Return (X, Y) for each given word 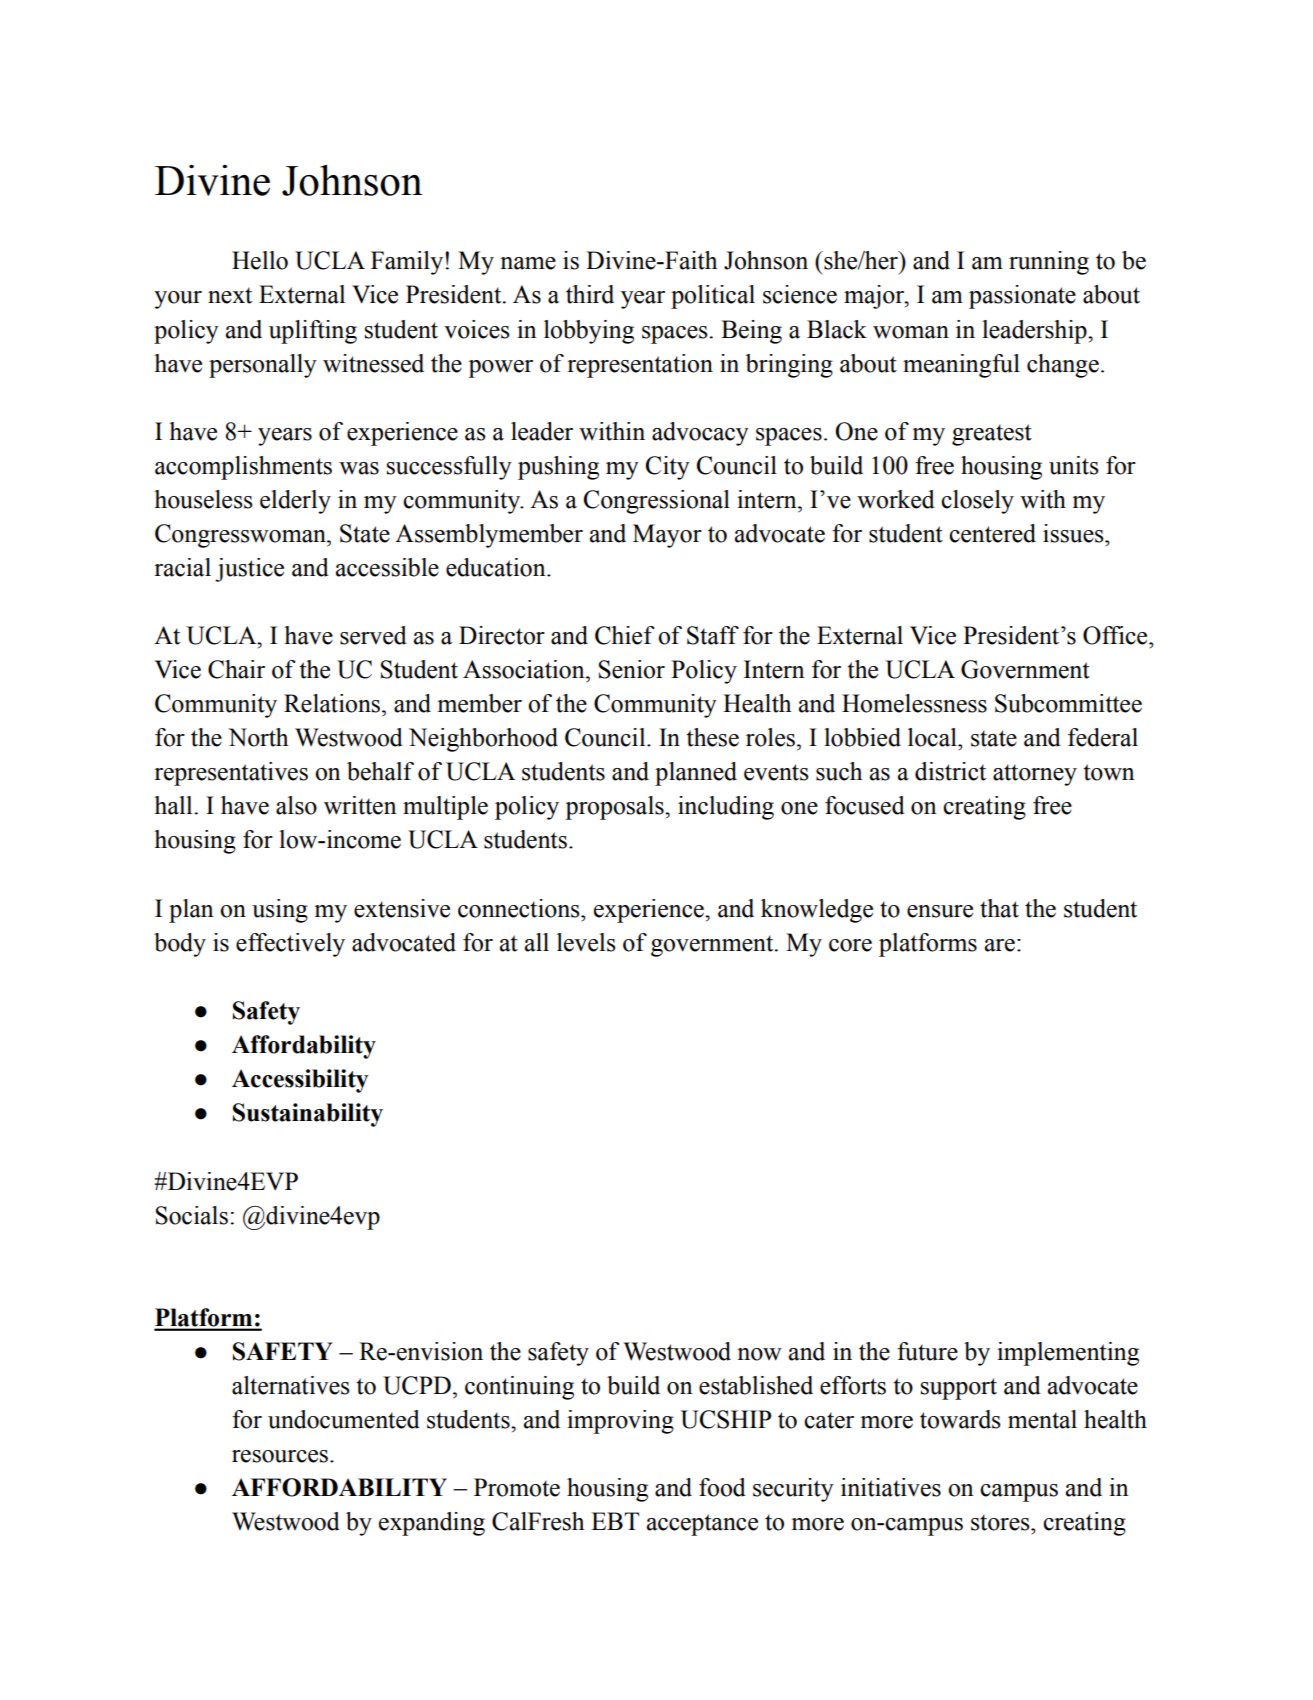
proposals (615, 808)
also (296, 805)
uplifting (313, 332)
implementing (1068, 1354)
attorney (1035, 775)
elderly (295, 502)
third (590, 294)
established (756, 1385)
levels (586, 942)
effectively (290, 945)
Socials (192, 1215)
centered (992, 533)
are (1000, 945)
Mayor (667, 536)
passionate (1022, 297)
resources (280, 1456)
